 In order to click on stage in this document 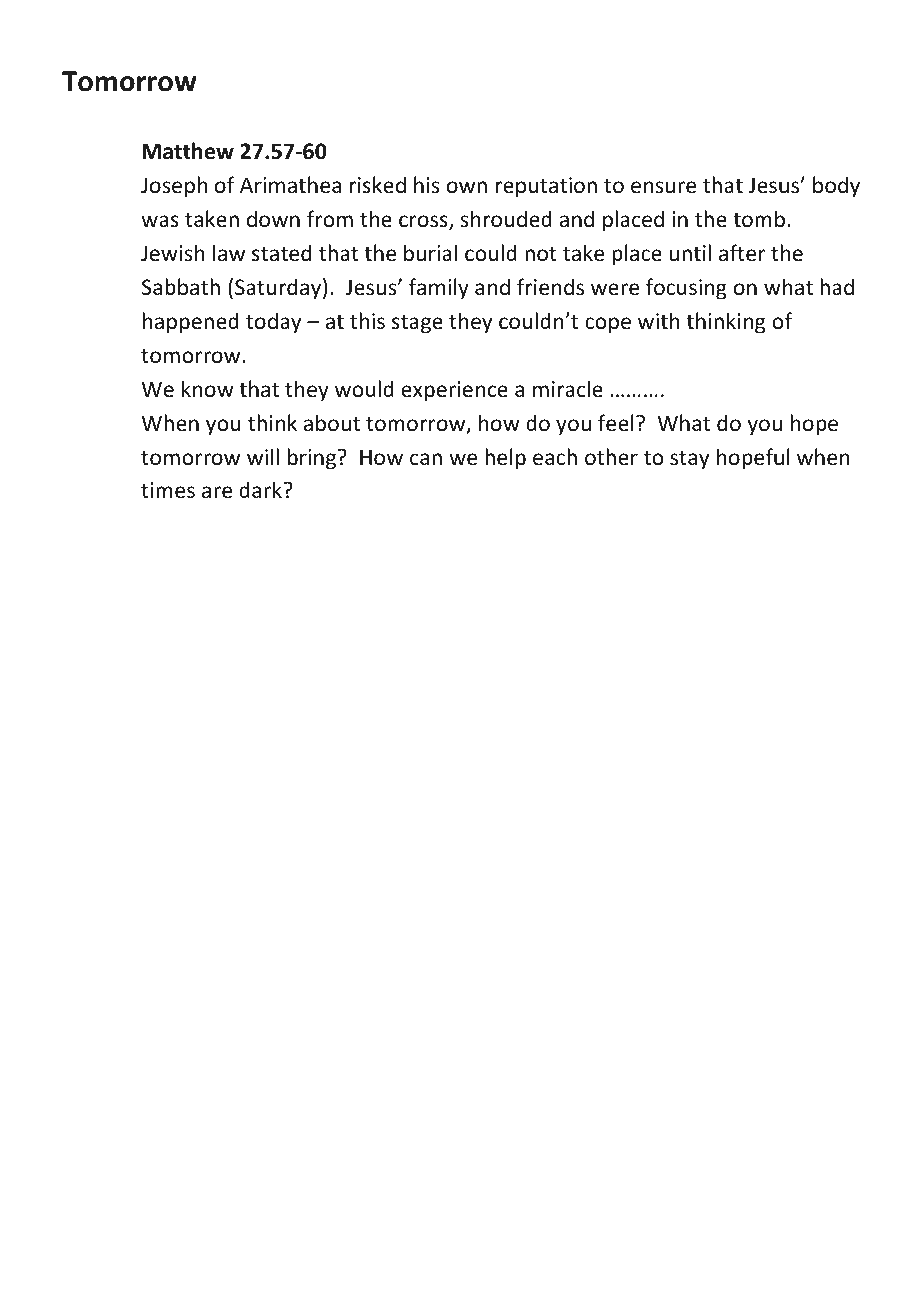, I will do `click(417, 324)`.
